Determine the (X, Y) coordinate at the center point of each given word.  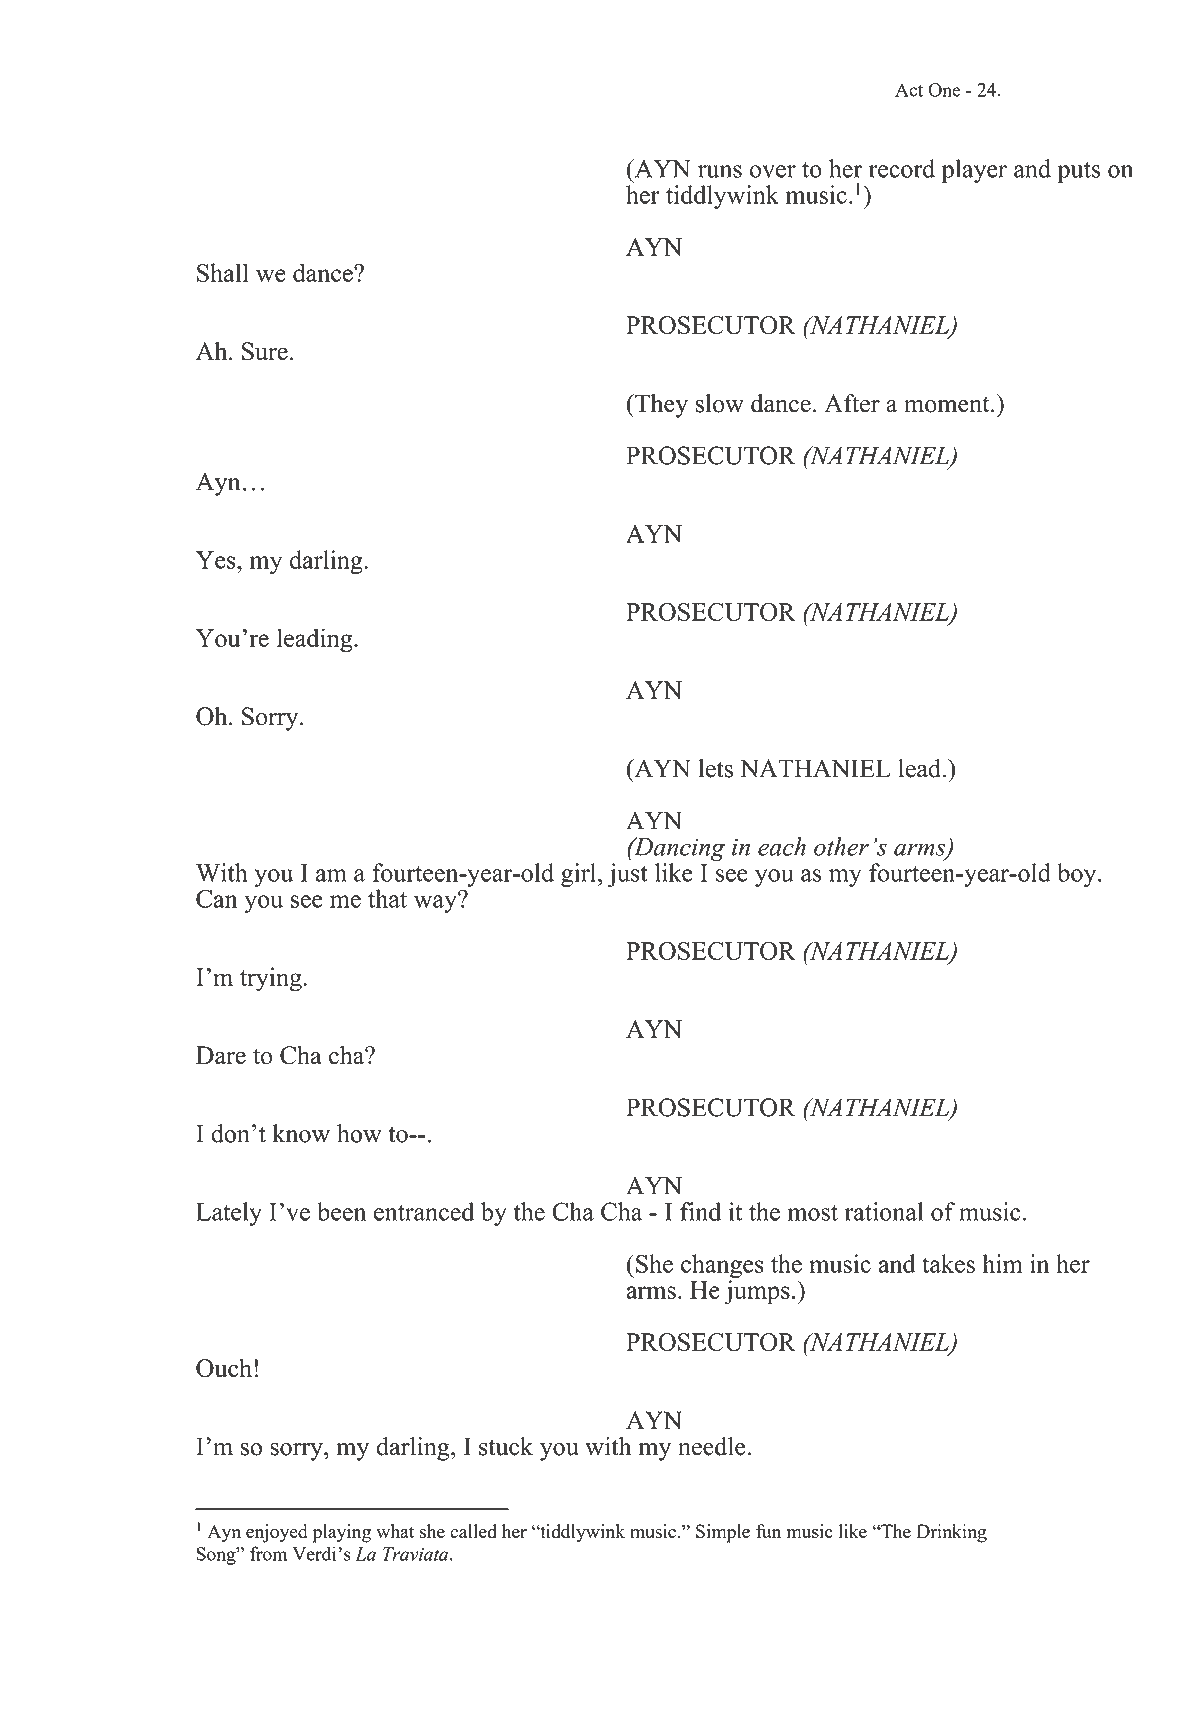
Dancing (678, 849)
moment (948, 405)
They (660, 406)
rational (884, 1211)
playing (342, 1533)
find (700, 1211)
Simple (723, 1533)
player (974, 171)
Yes (217, 560)
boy (1078, 875)
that (387, 898)
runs (720, 171)
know (301, 1133)
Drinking (951, 1533)
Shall (223, 272)
